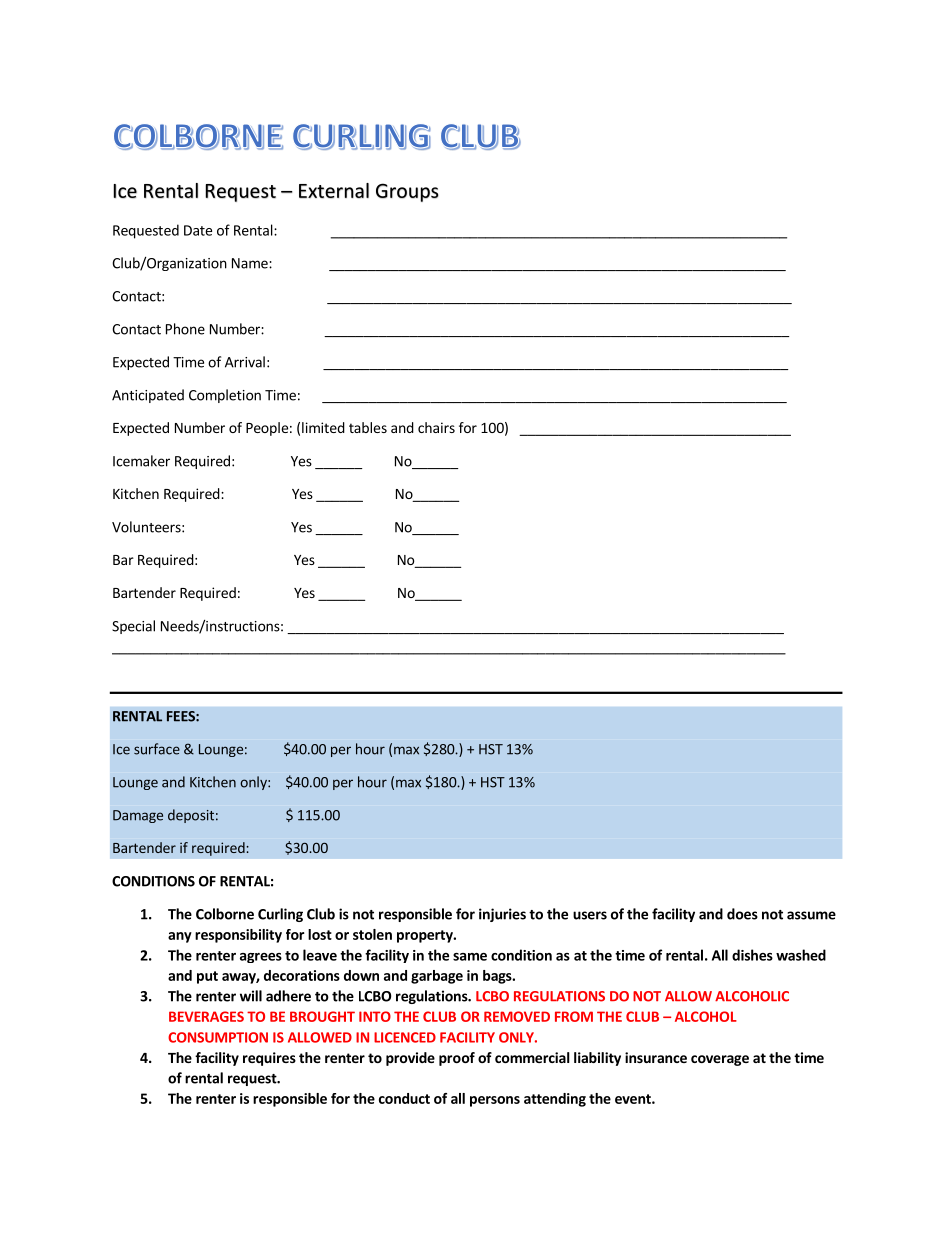 Image resolution: width=952 pixels, height=1233 pixels. I want to click on Groups, so click(407, 192).
